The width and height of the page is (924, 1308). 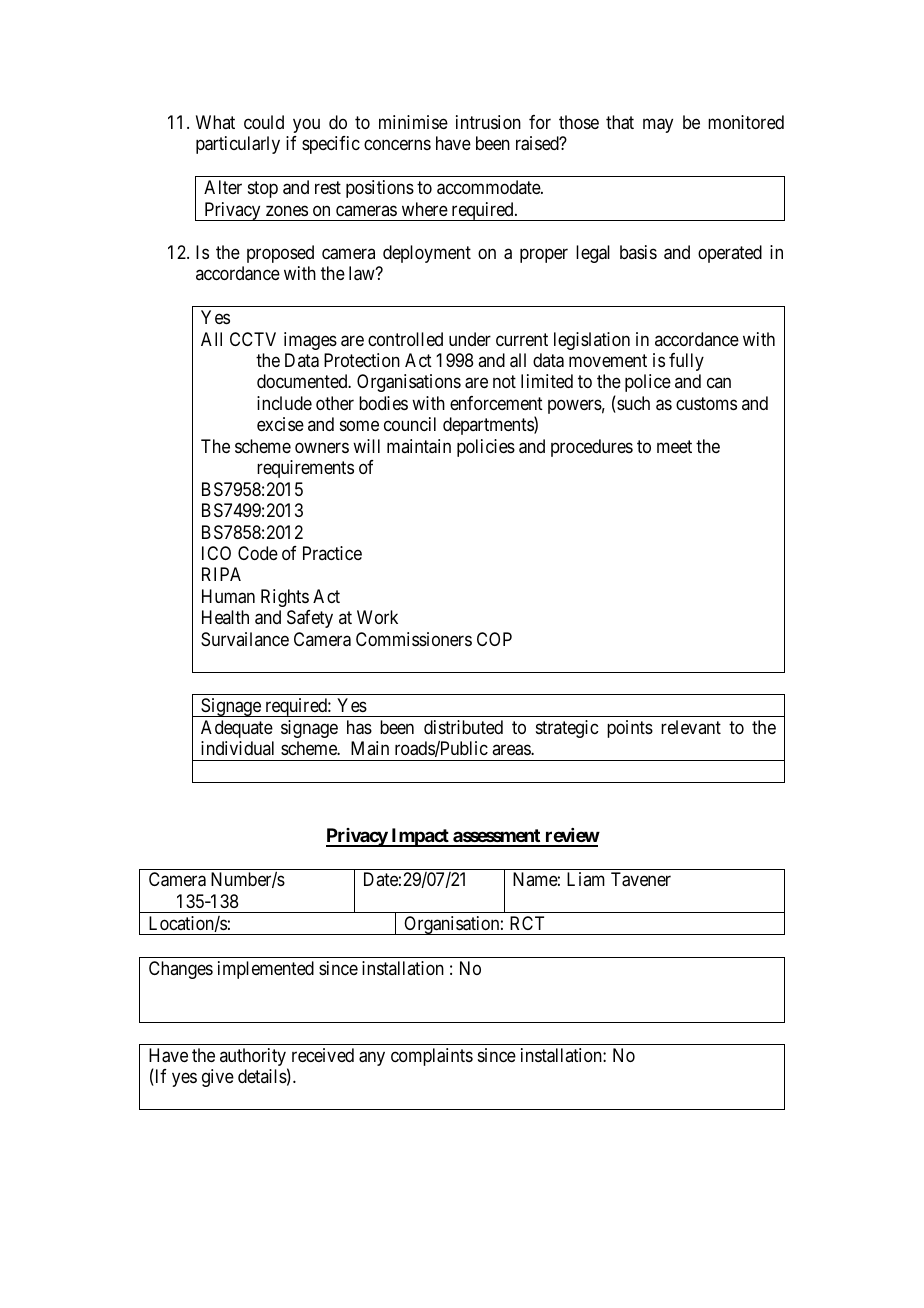 What do you see at coordinates (463, 727) in the page?
I see `distributed` at bounding box center [463, 727].
